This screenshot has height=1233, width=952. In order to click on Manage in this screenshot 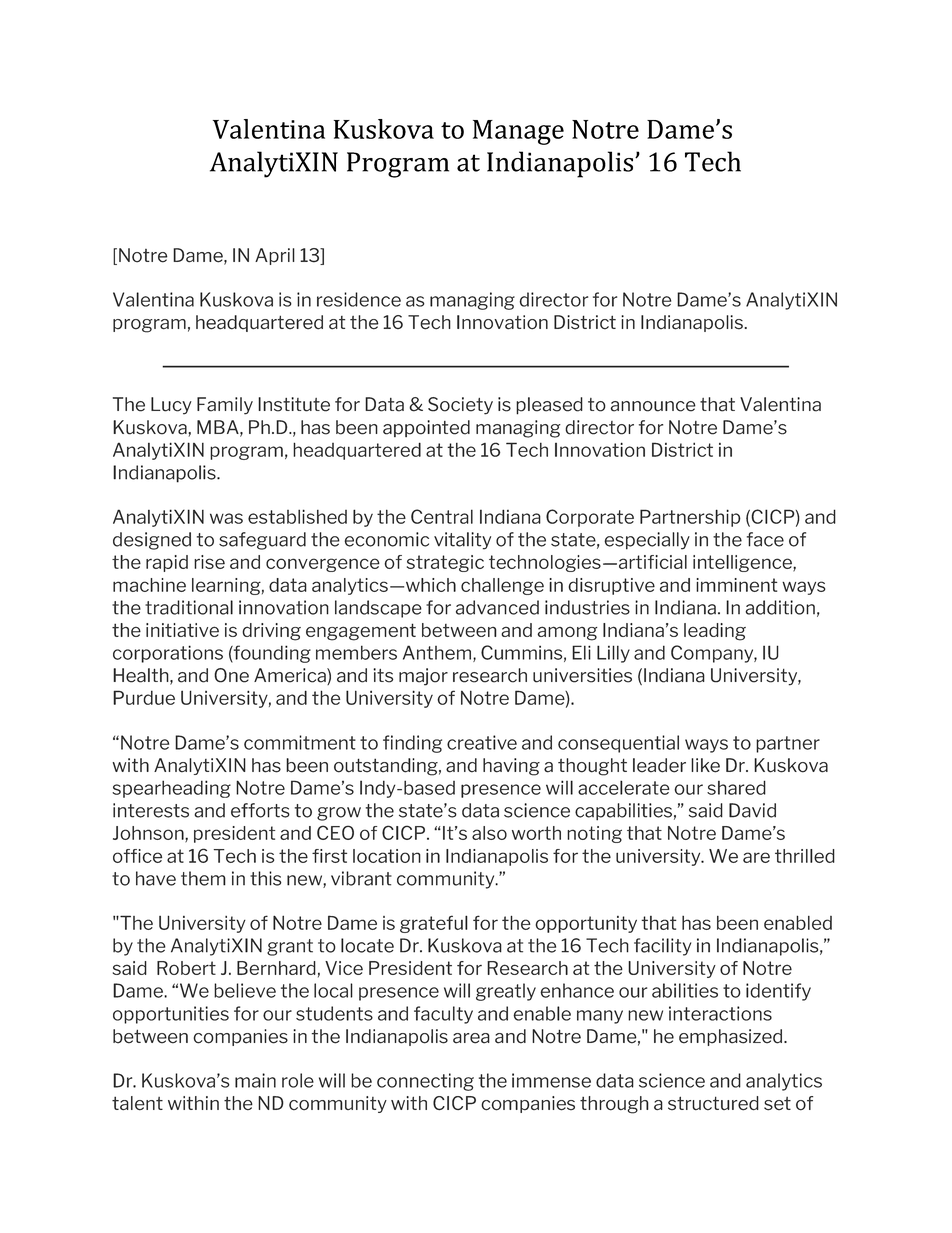, I will do `click(518, 132)`.
